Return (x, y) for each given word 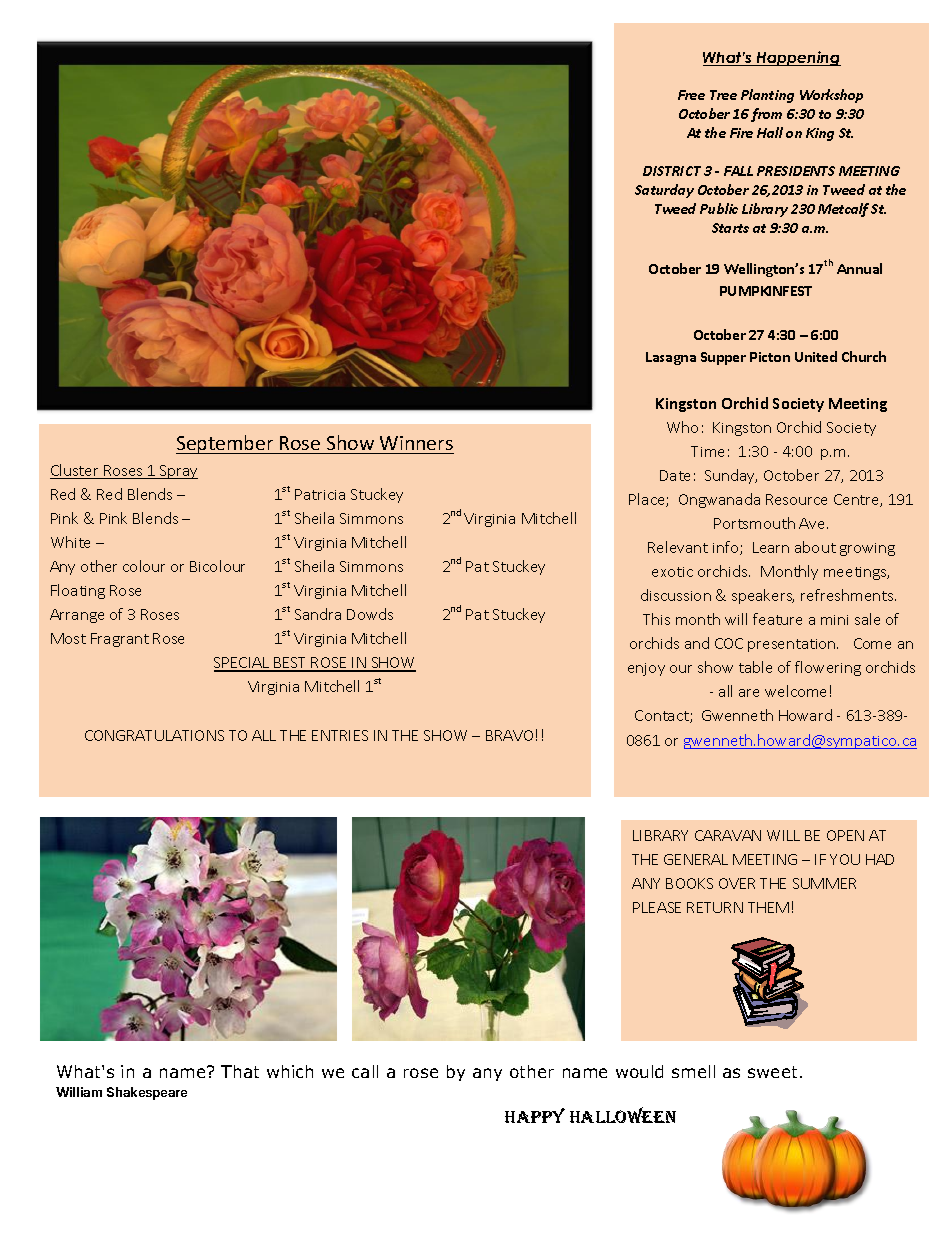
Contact (663, 716)
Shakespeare (147, 1093)
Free (691, 95)
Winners (416, 443)
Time (707, 451)
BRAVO (509, 735)
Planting (767, 96)
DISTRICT (672, 171)
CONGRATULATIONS (154, 735)
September (226, 444)
